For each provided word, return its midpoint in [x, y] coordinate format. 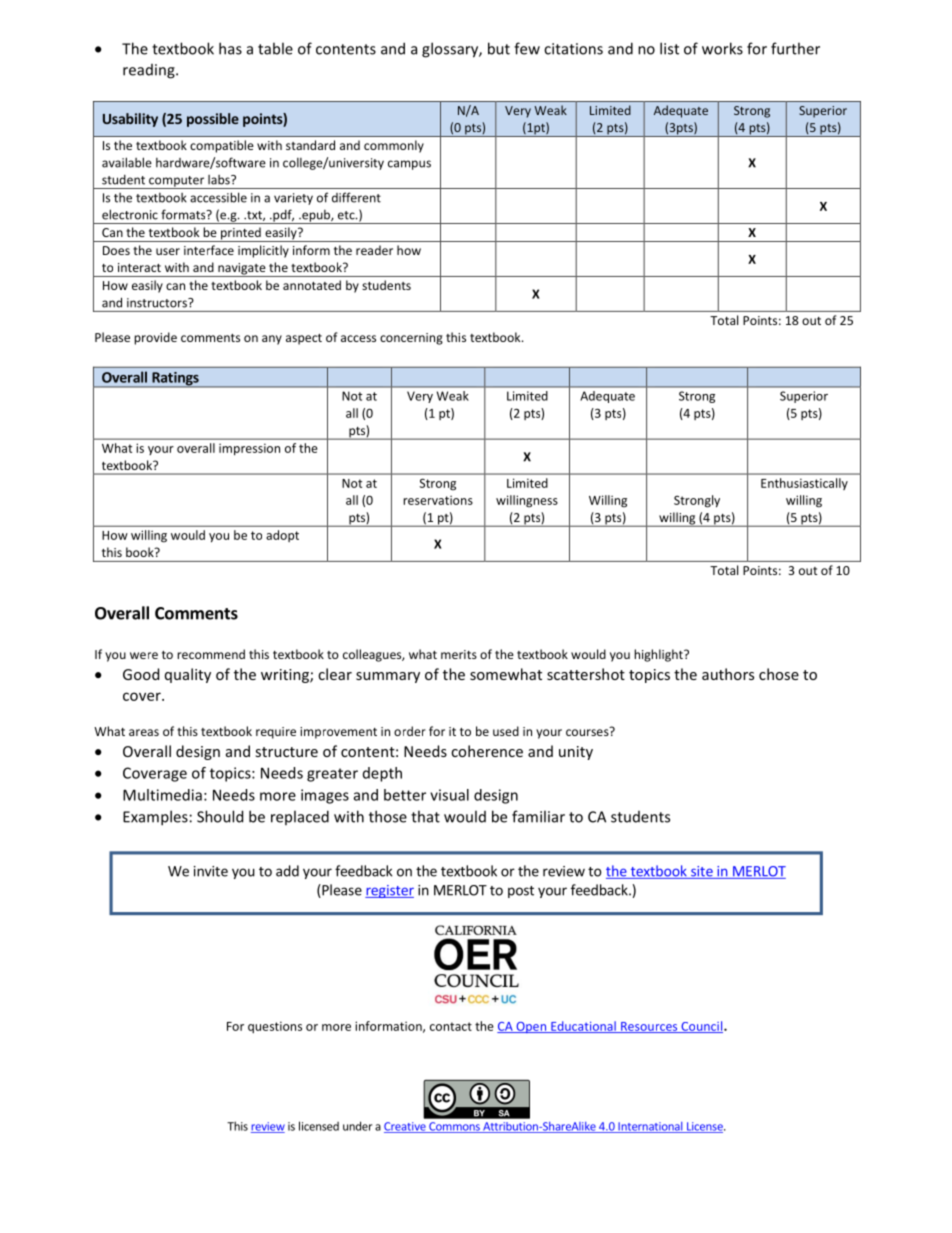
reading [150, 71]
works [722, 48]
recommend [211, 654]
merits [459, 654]
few [527, 48]
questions [275, 1027]
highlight [659, 655]
